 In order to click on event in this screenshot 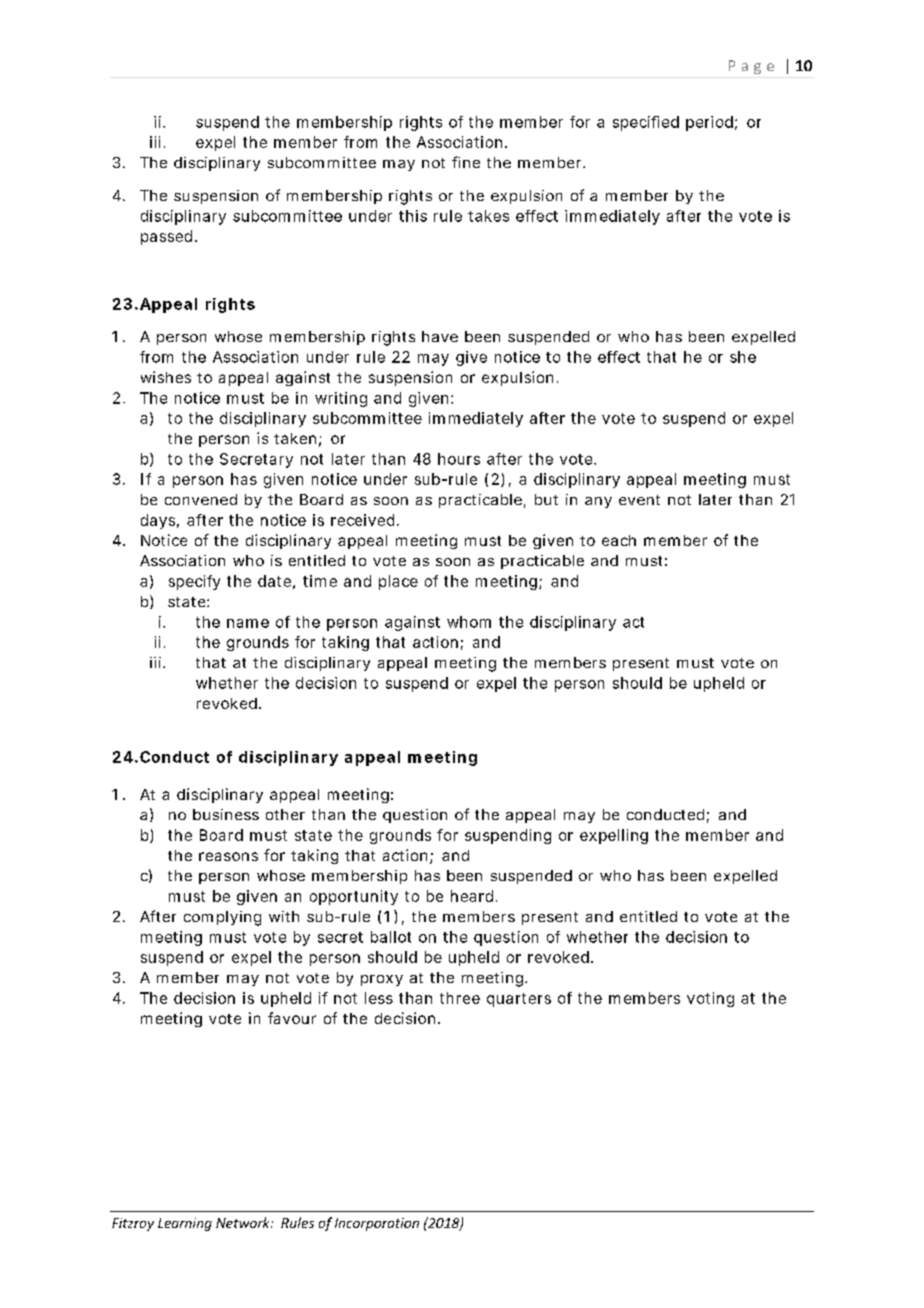, I will do `click(639, 500)`.
